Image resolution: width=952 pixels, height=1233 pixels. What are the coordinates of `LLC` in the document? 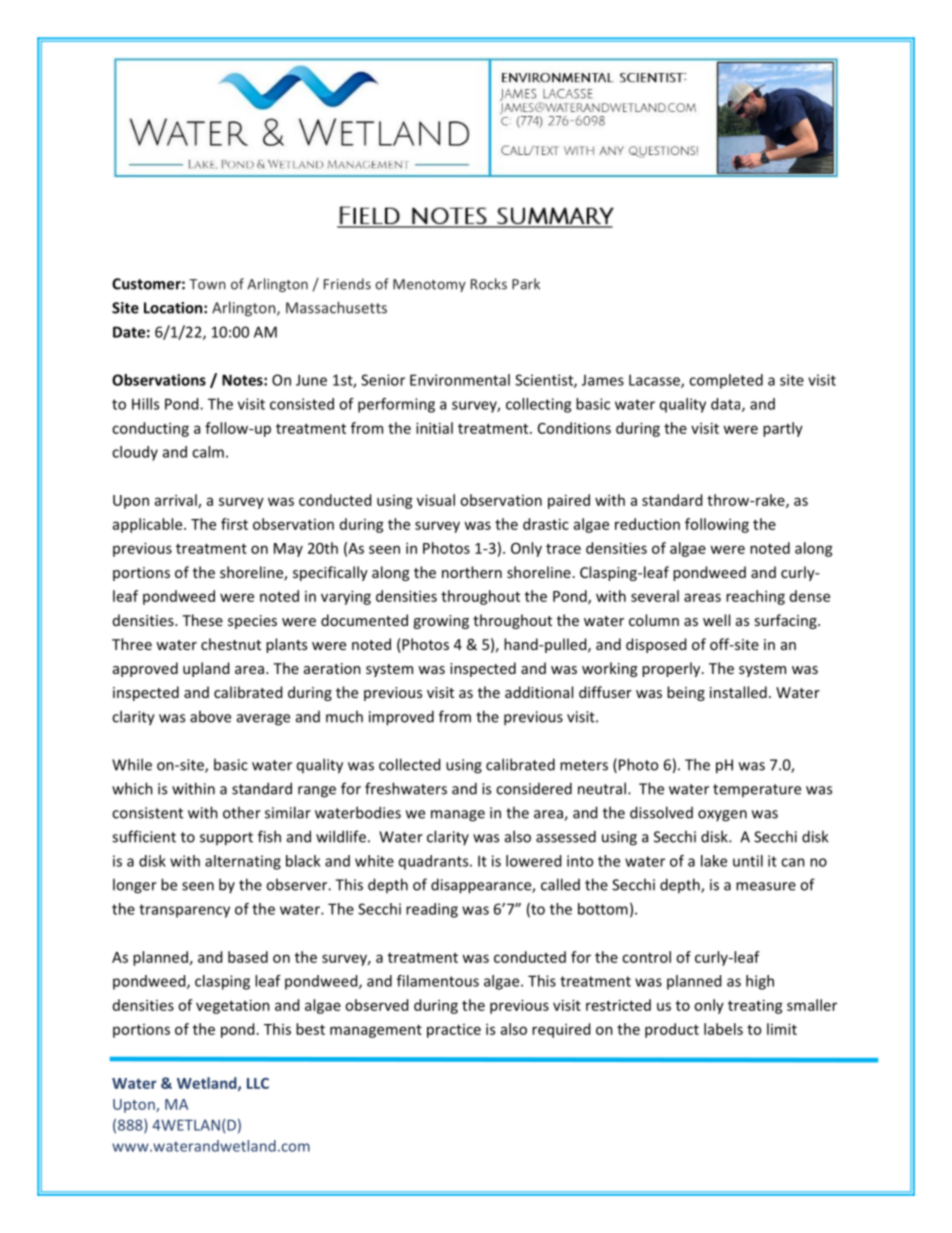 It's located at (258, 1083).
